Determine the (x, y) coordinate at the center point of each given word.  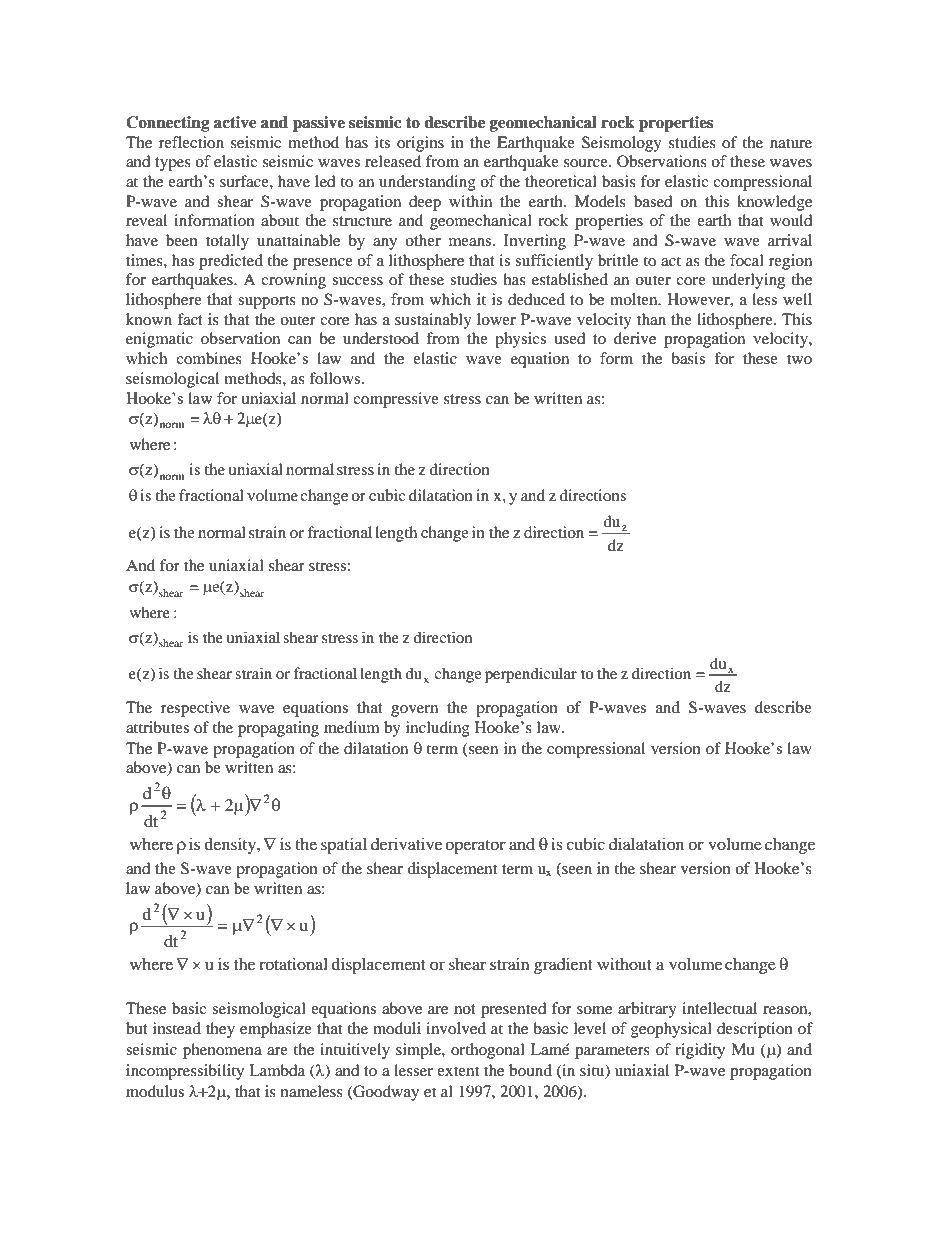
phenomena (222, 1051)
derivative (406, 844)
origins (420, 144)
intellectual (719, 1008)
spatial (344, 846)
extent (458, 1071)
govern (414, 711)
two (799, 359)
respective (195, 709)
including (438, 729)
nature (791, 143)
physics (520, 340)
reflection (191, 142)
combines (209, 358)
